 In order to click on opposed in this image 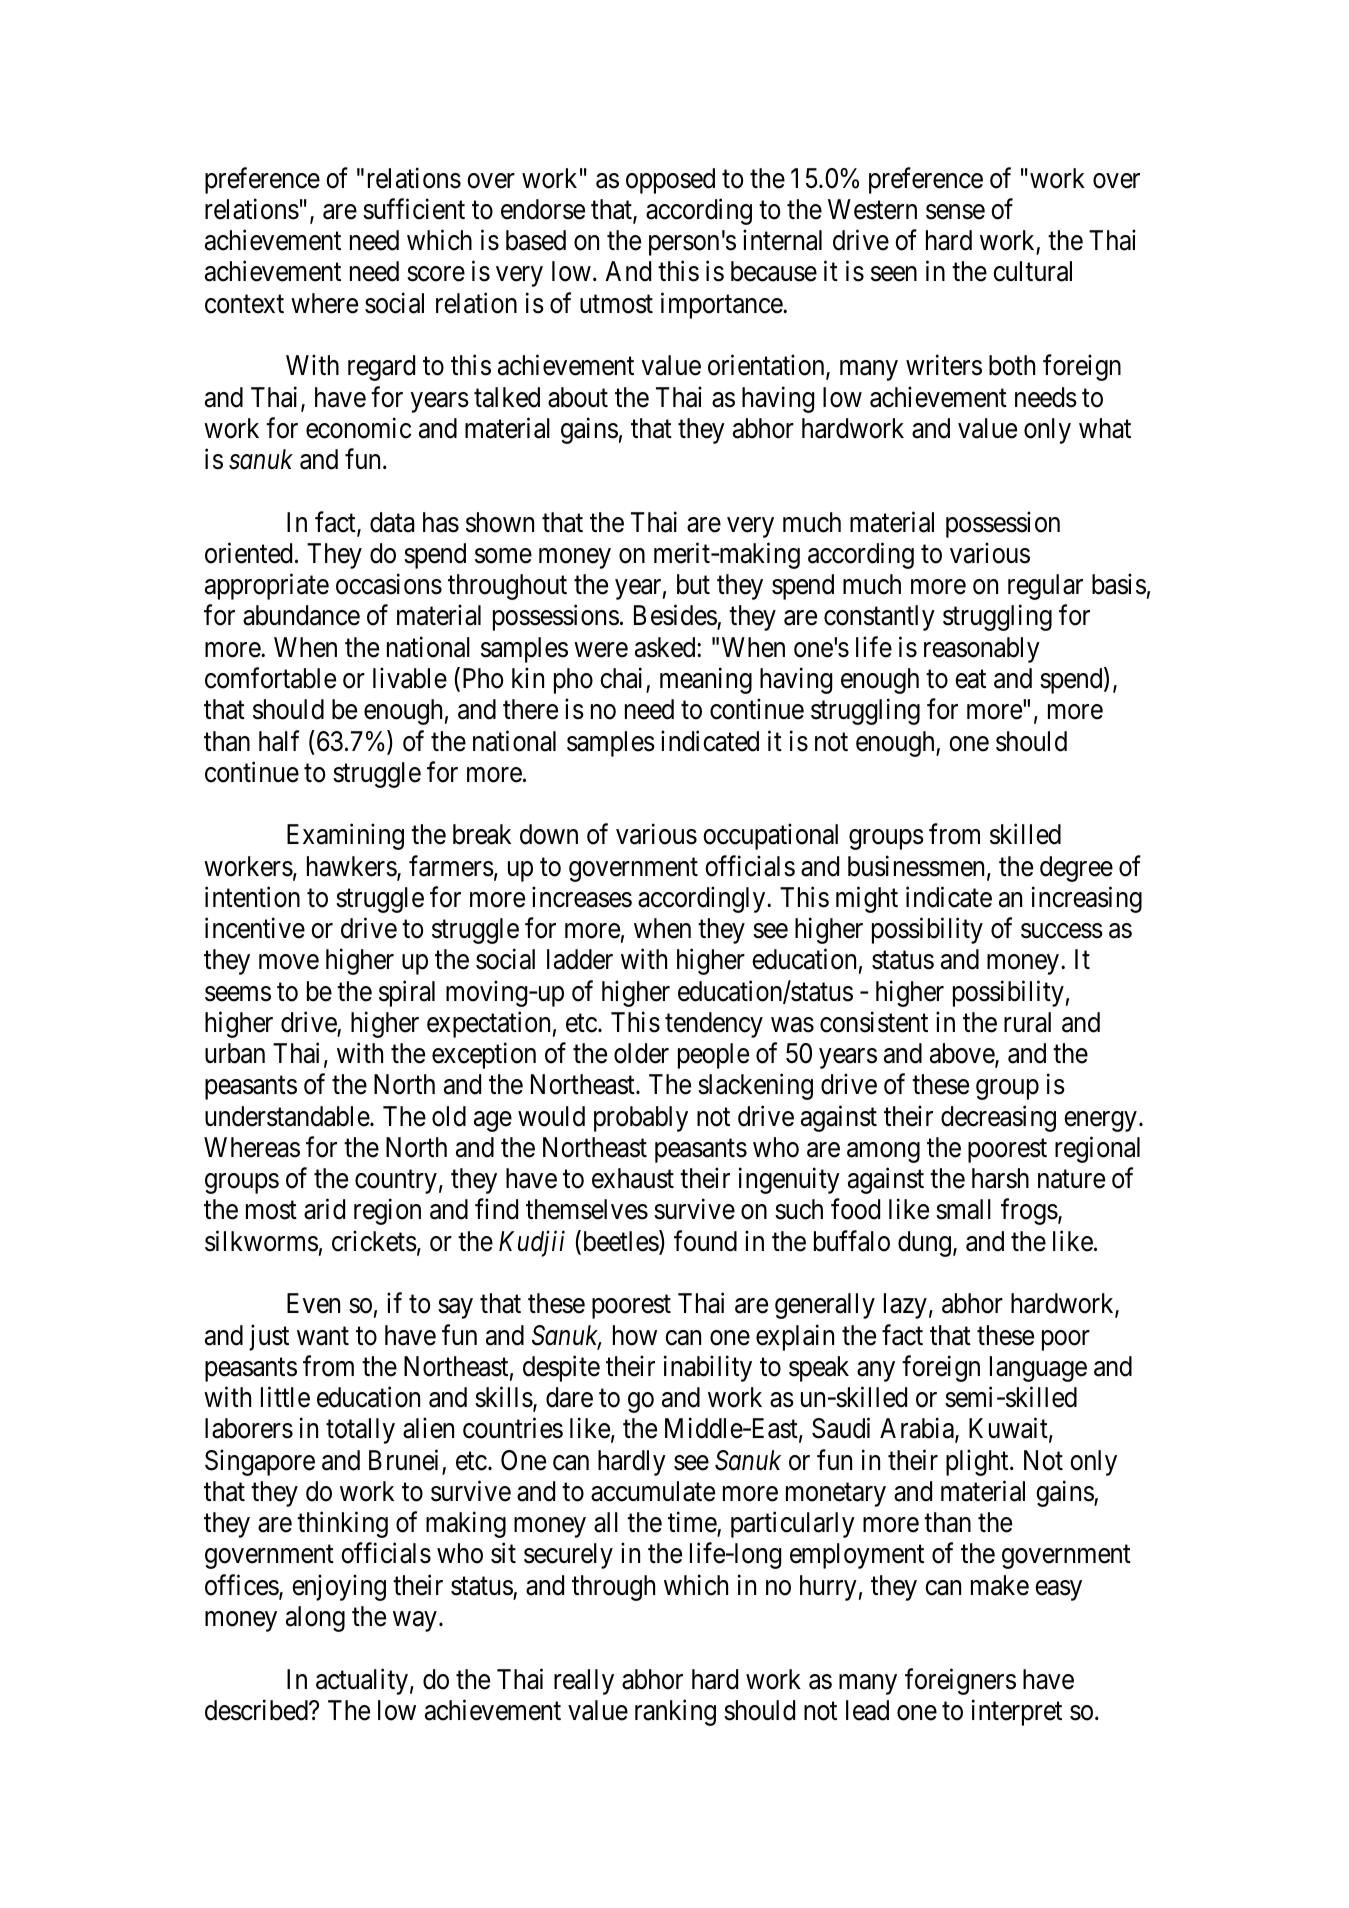, I will do `click(670, 181)`.
